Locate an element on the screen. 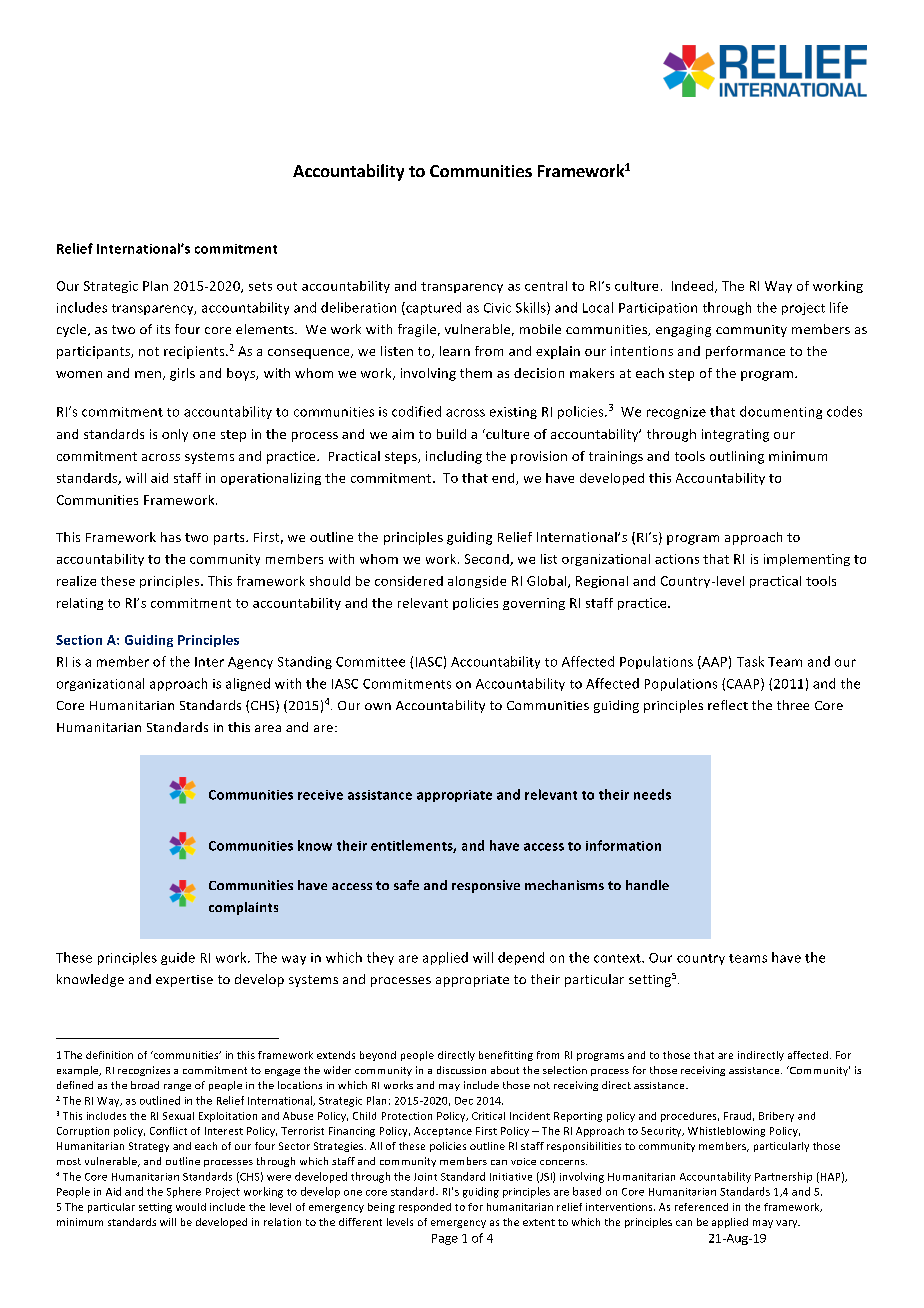  implementing is located at coordinates (807, 560).
